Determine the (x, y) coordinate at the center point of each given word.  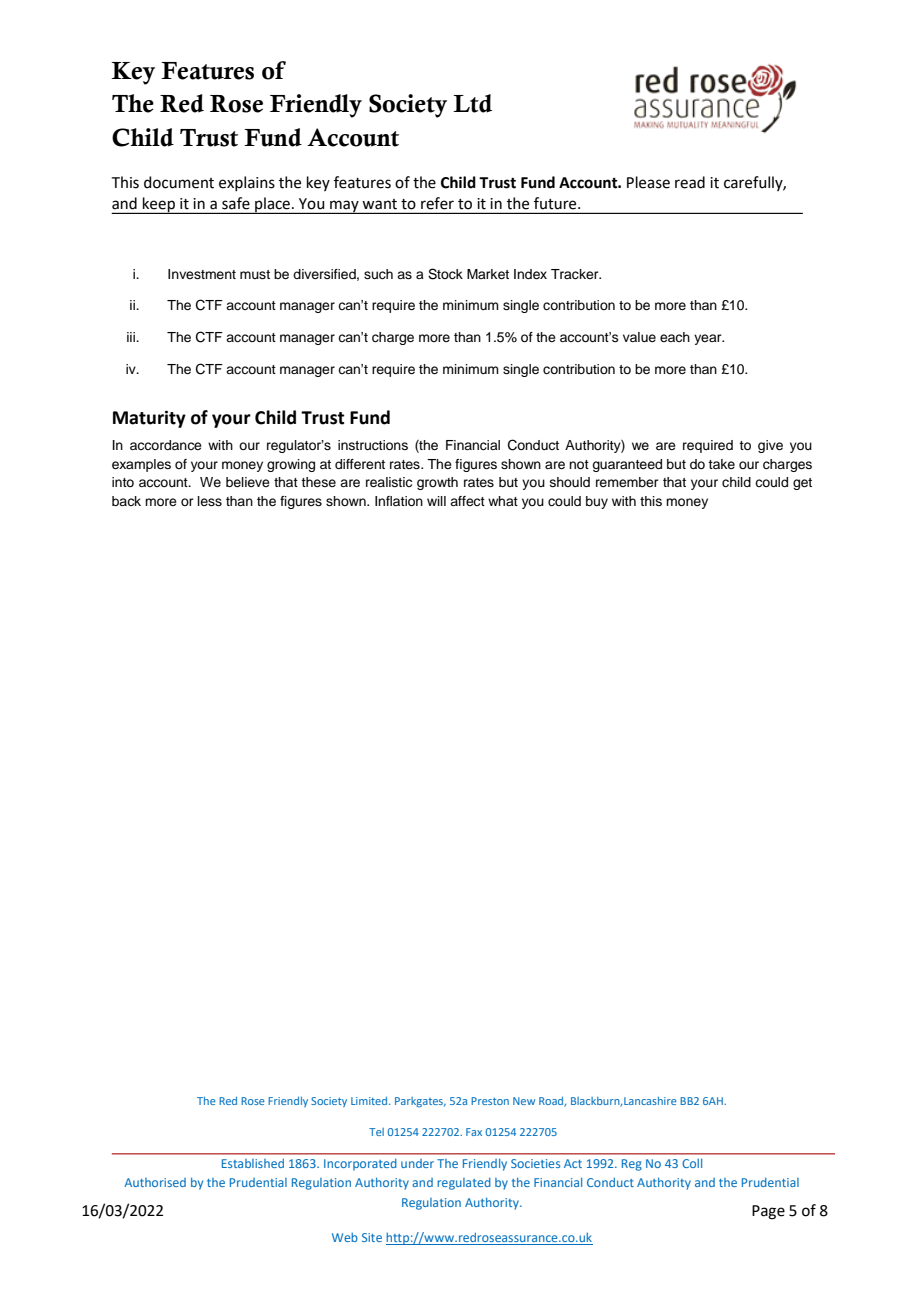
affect (467, 501)
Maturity (149, 419)
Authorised (155, 1182)
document (179, 182)
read (690, 182)
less (210, 501)
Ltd (472, 103)
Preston (490, 1101)
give (770, 446)
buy (597, 502)
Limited (370, 1101)
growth (437, 483)
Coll (692, 1163)
